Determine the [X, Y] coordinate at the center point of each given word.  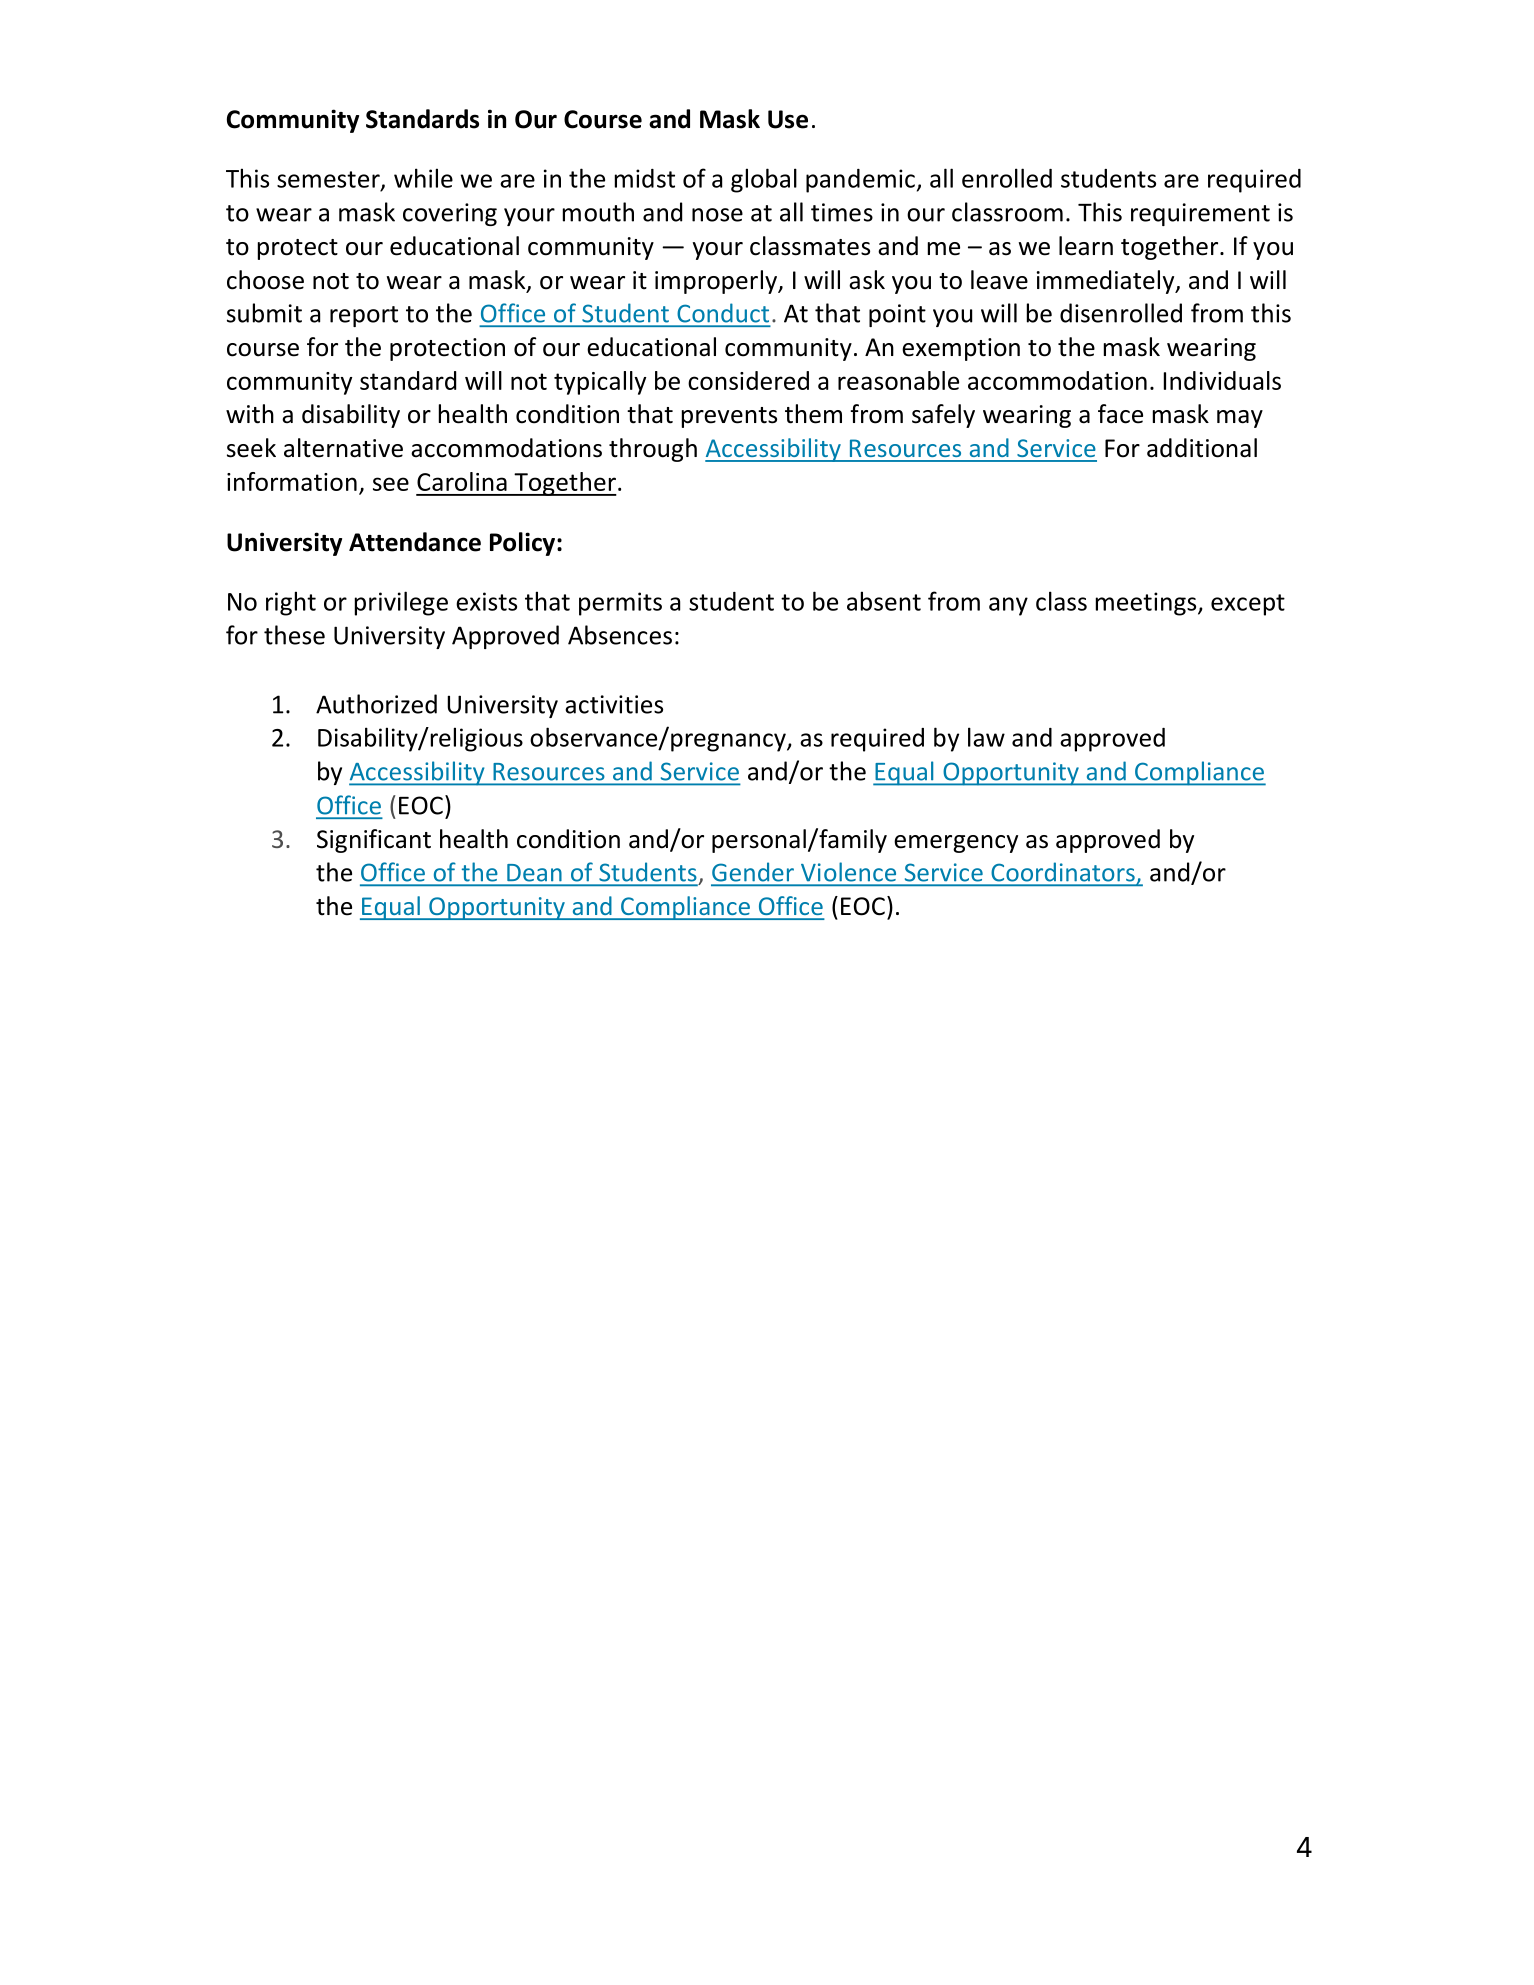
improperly [717, 282]
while [423, 178]
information [292, 481]
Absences [620, 635]
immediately [1107, 282]
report [364, 316]
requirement [1200, 214]
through [653, 450]
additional [1202, 448]
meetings [1147, 604]
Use [788, 119]
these [294, 635]
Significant [374, 841]
